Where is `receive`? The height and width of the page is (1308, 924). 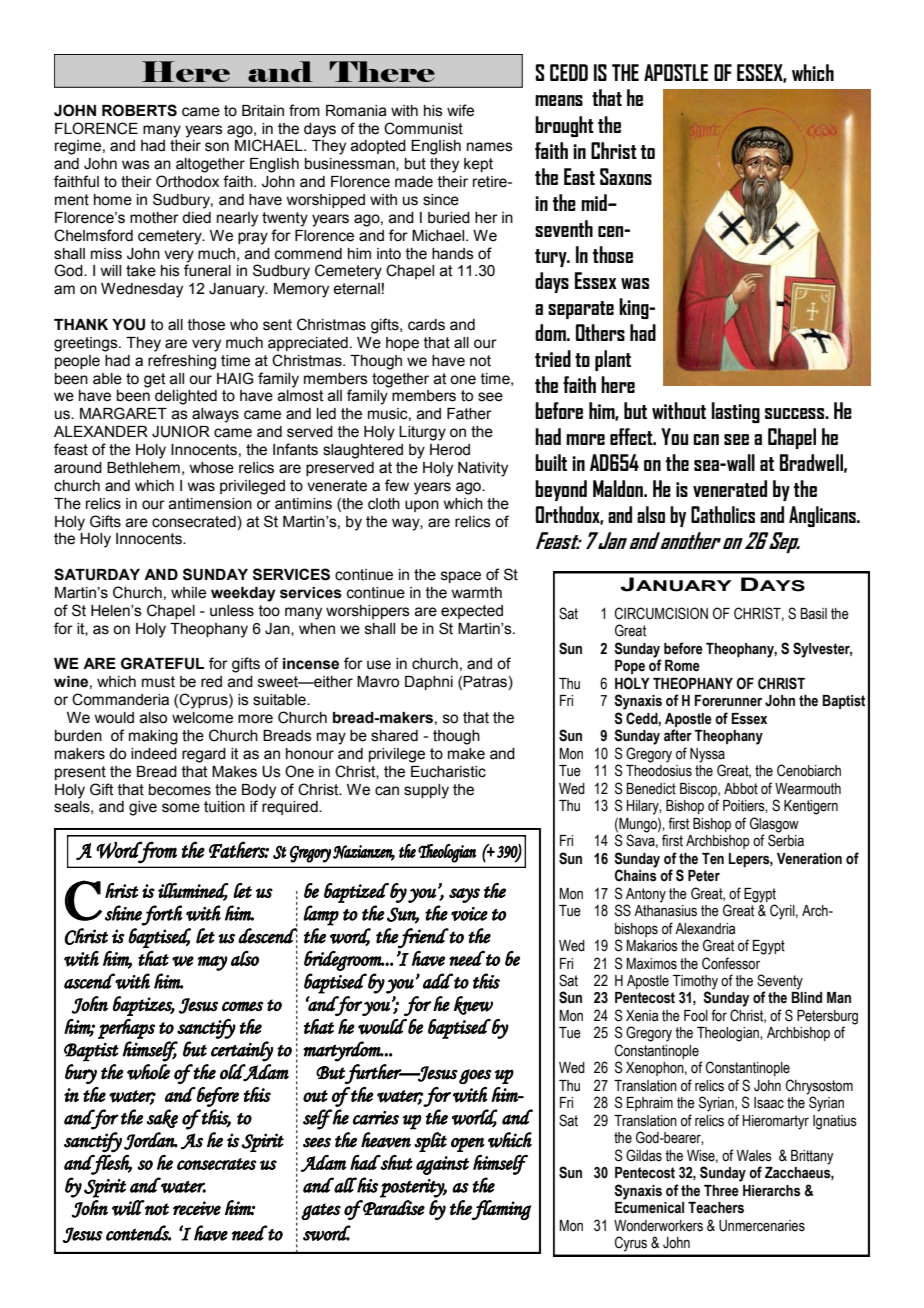
receive is located at coordinates (197, 1208).
